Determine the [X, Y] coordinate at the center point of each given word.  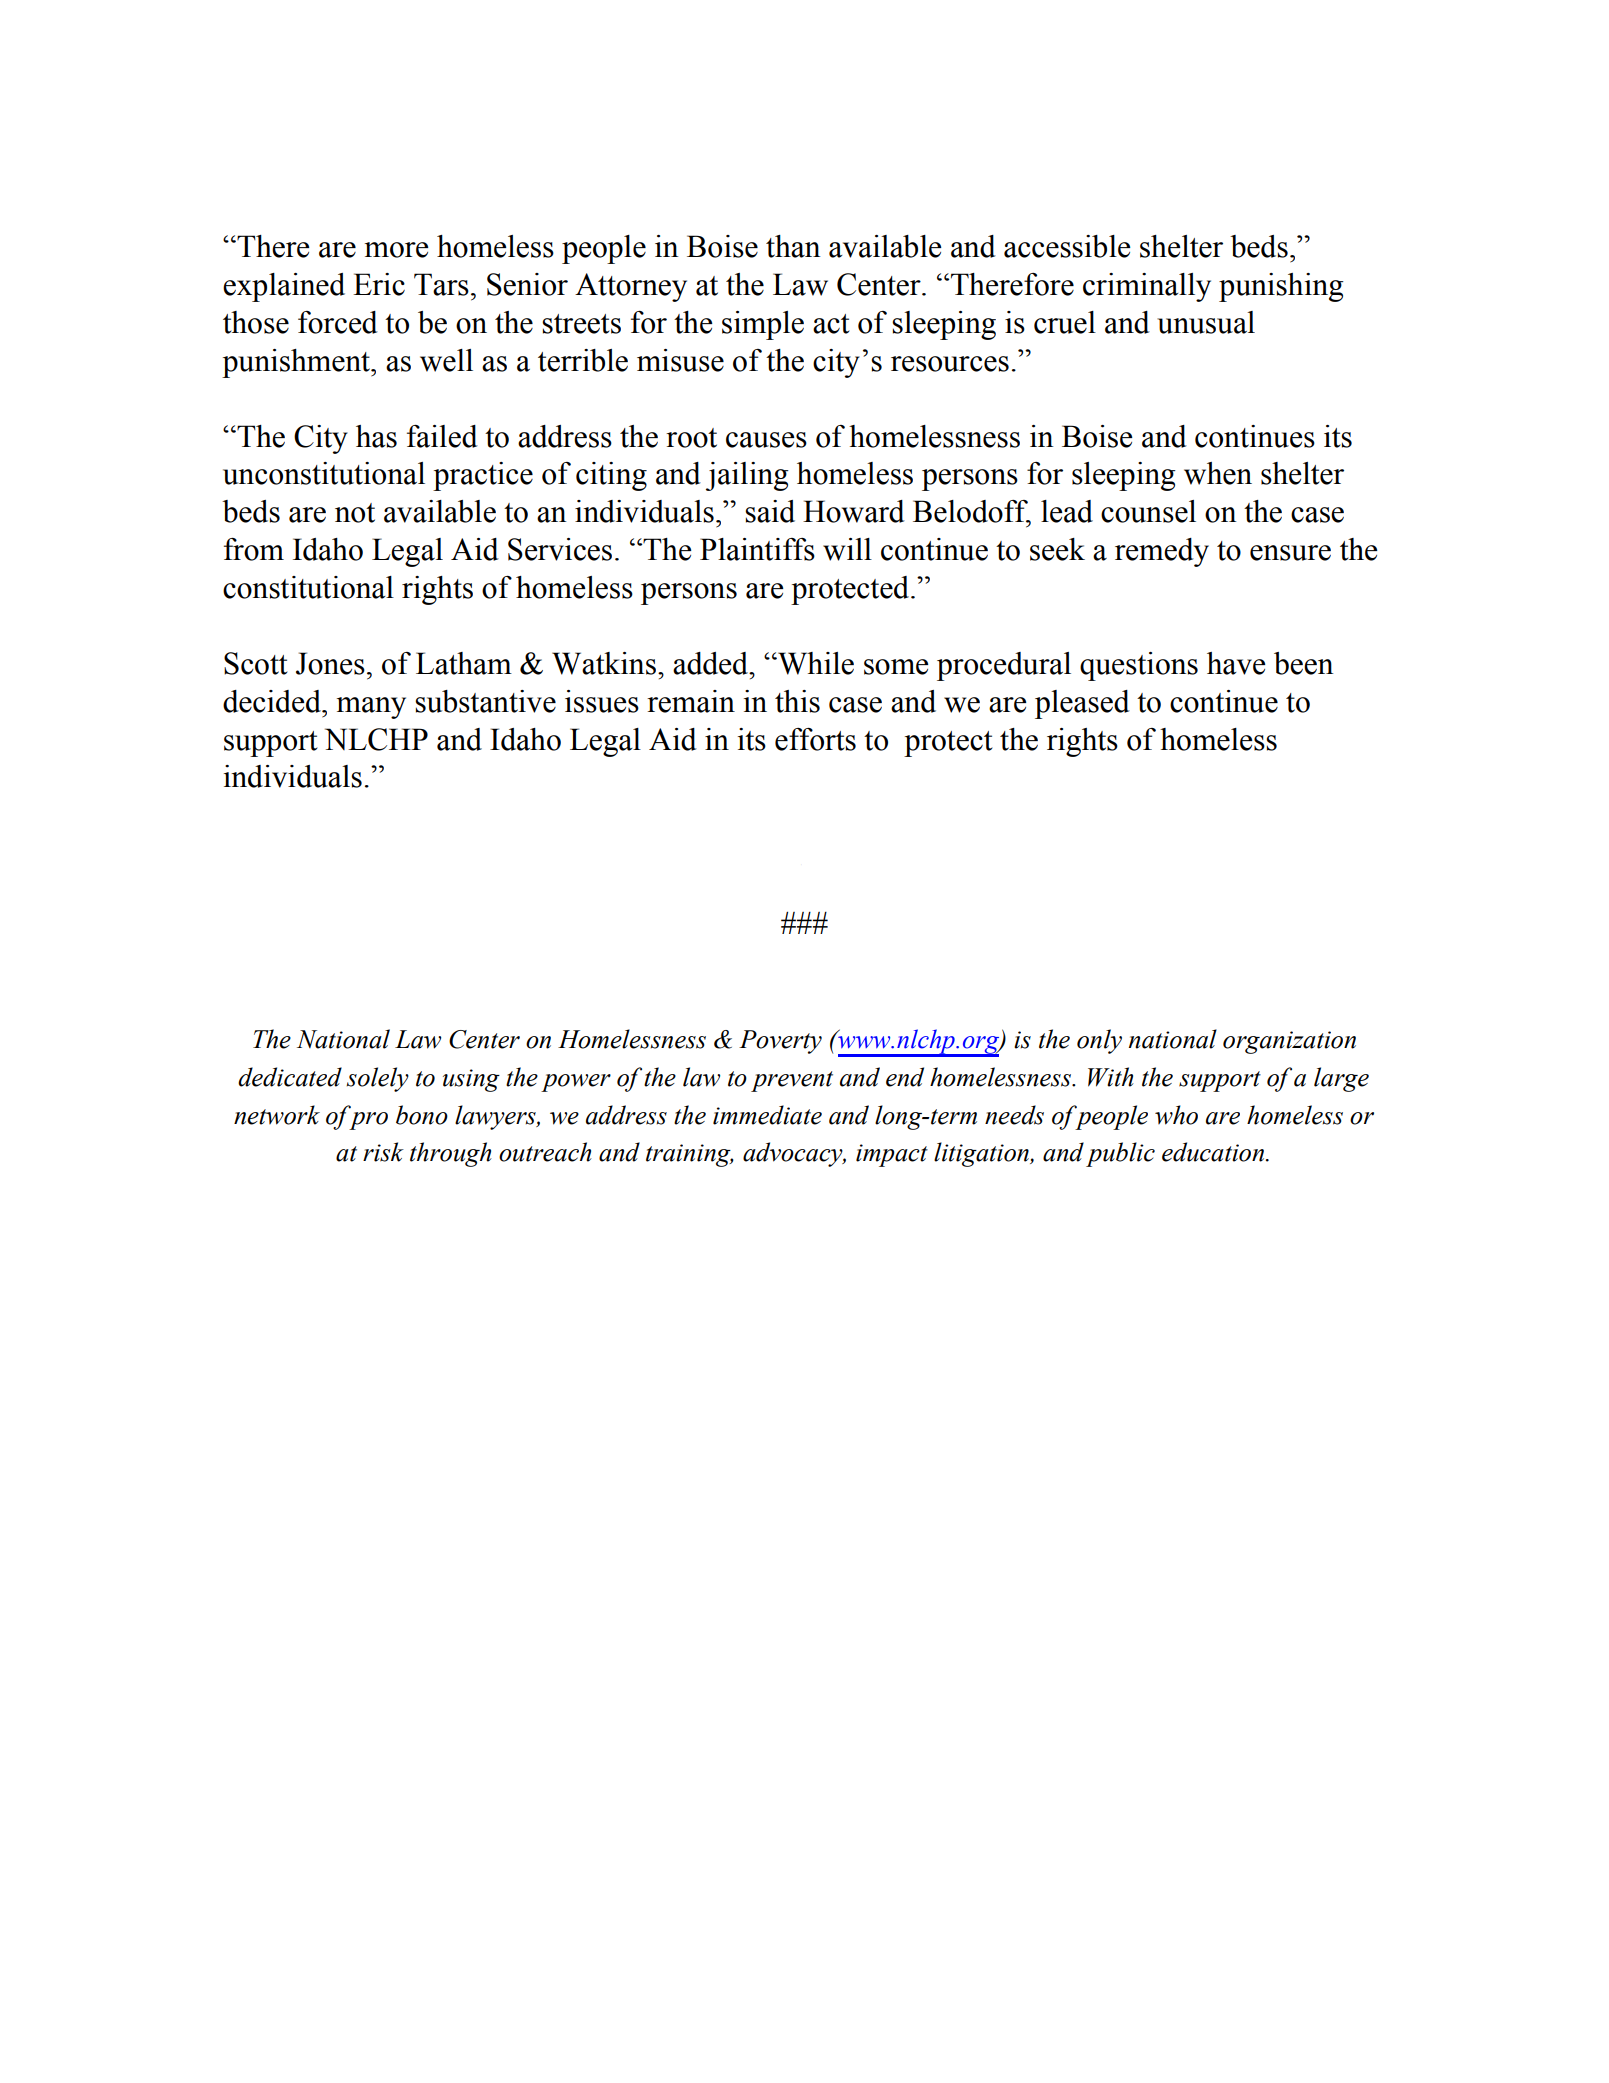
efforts [815, 739]
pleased [1082, 704]
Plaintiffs [757, 549]
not [355, 513]
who [1176, 1115]
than [793, 246]
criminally [1147, 287]
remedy [1162, 552]
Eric [379, 284]
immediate [767, 1115]
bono [422, 1115]
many [371, 708]
